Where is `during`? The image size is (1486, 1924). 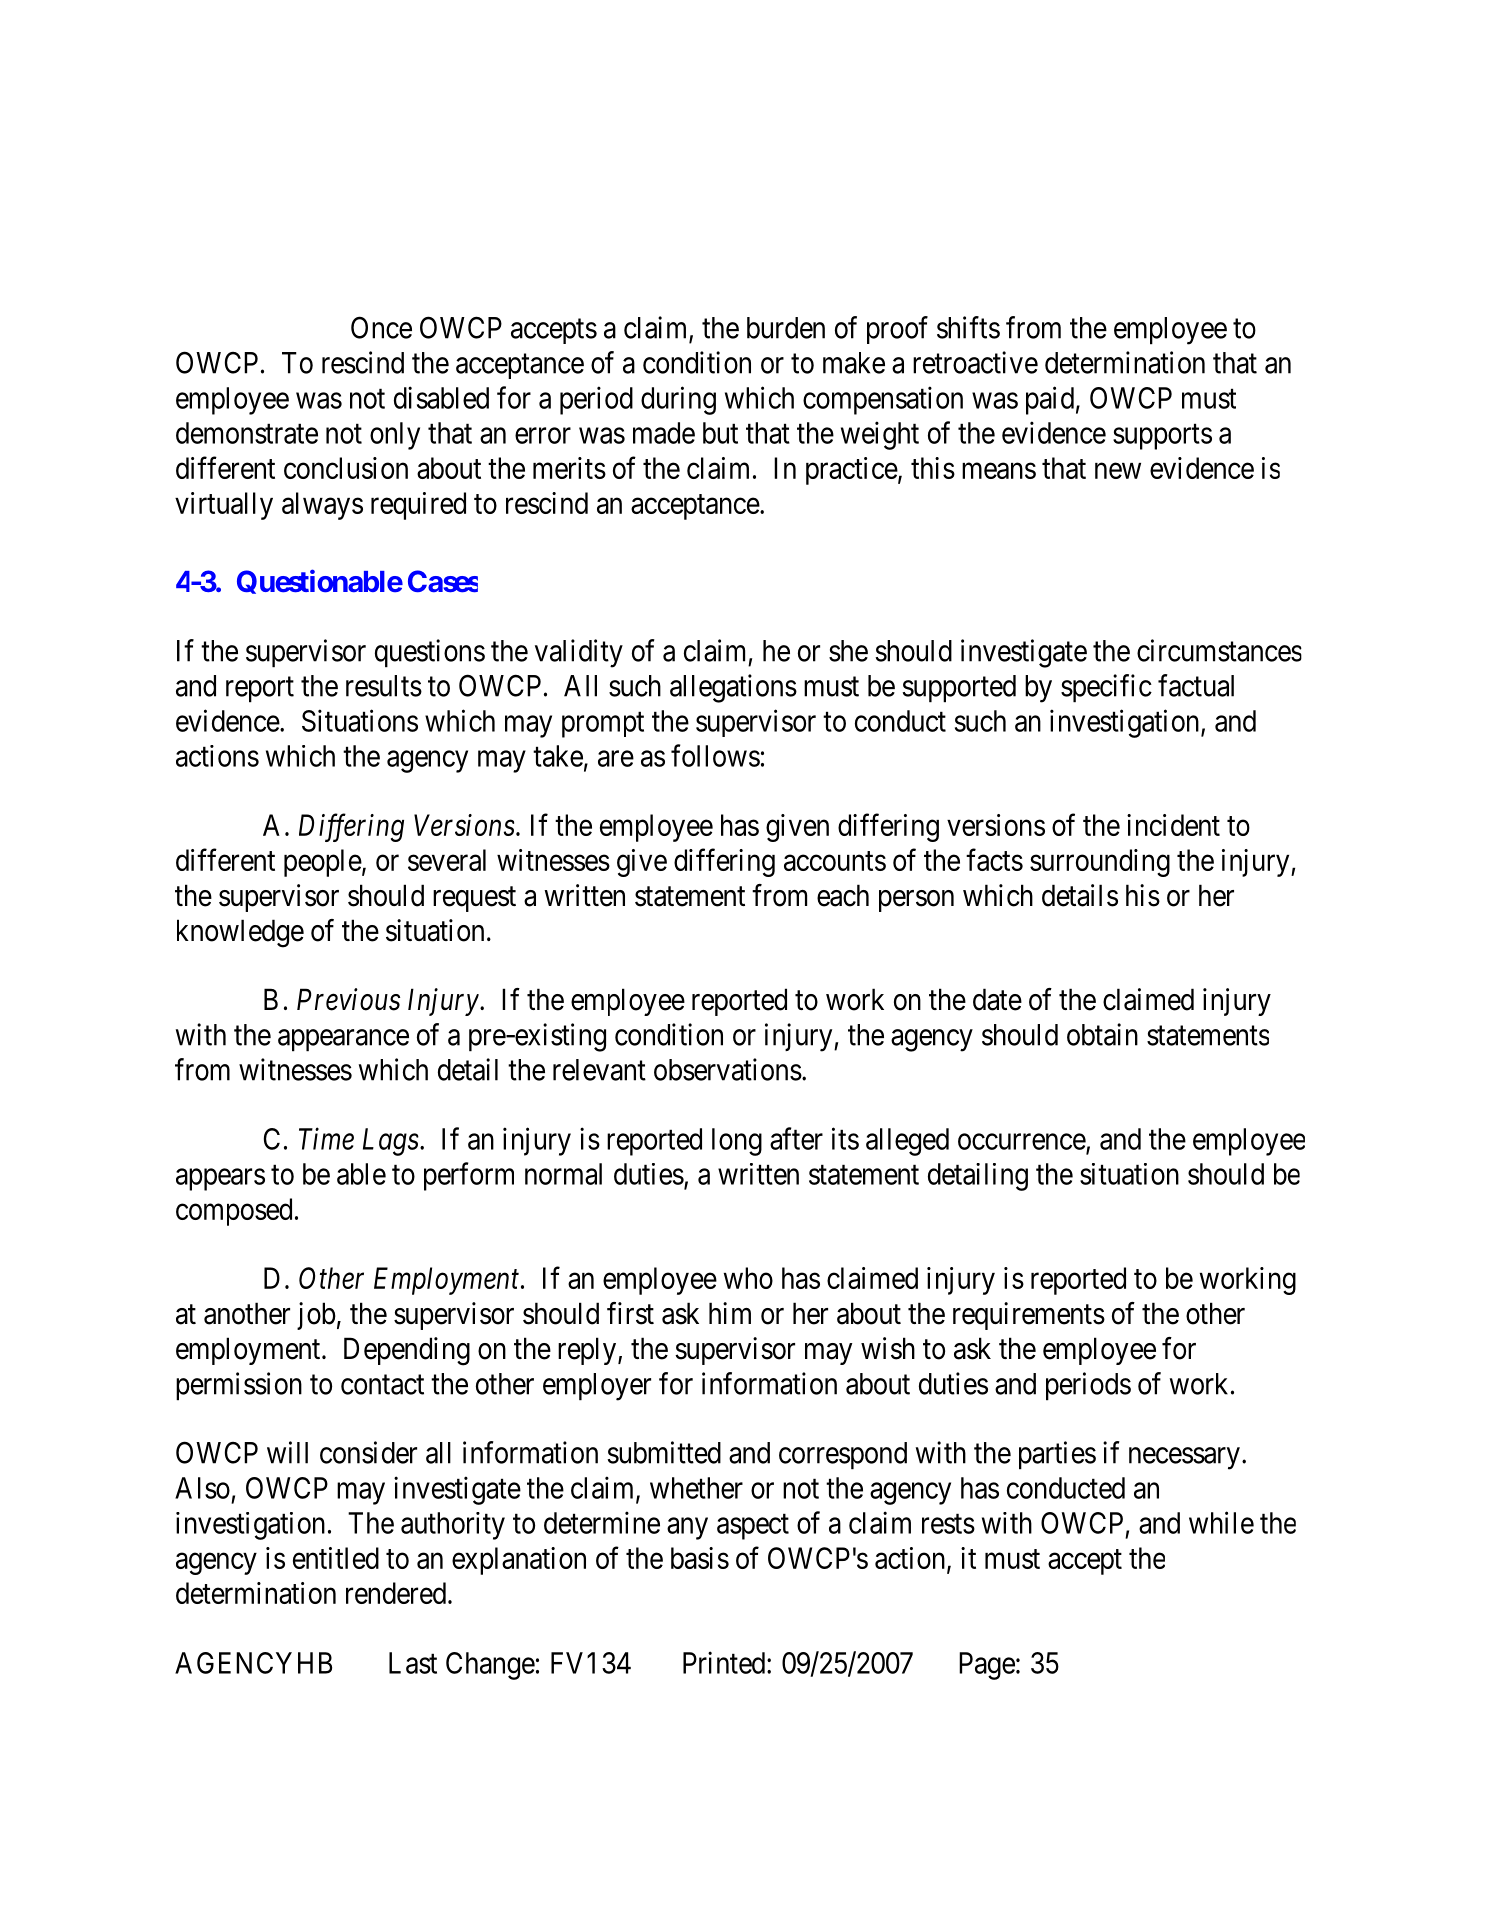 during is located at coordinates (678, 400).
